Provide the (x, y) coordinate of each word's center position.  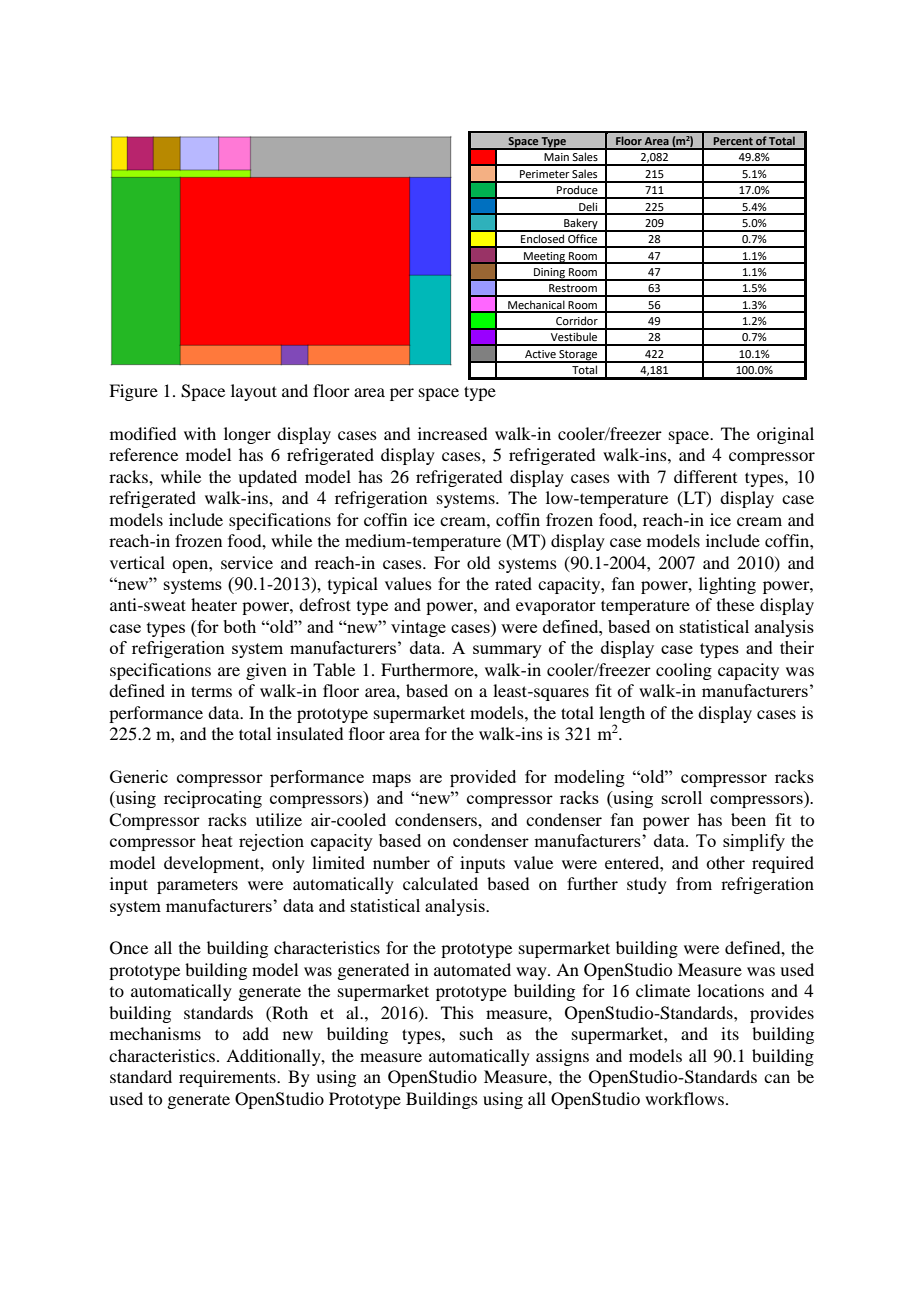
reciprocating (213, 799)
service (247, 562)
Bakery (581, 225)
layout (254, 392)
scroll (682, 797)
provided (483, 778)
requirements (228, 1078)
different (705, 476)
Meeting (544, 258)
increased (452, 433)
